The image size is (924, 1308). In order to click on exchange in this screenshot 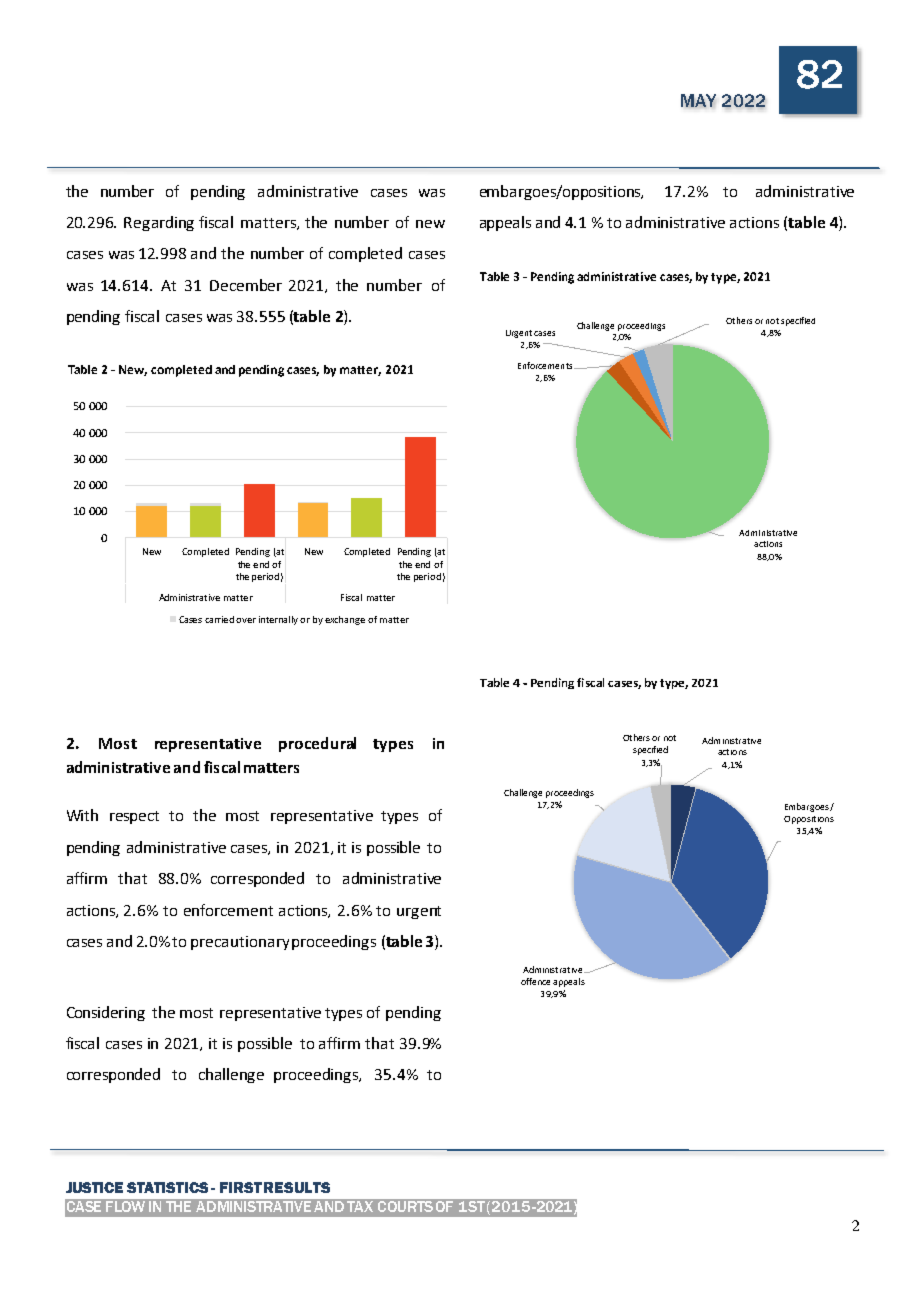, I will do `click(345, 620)`.
